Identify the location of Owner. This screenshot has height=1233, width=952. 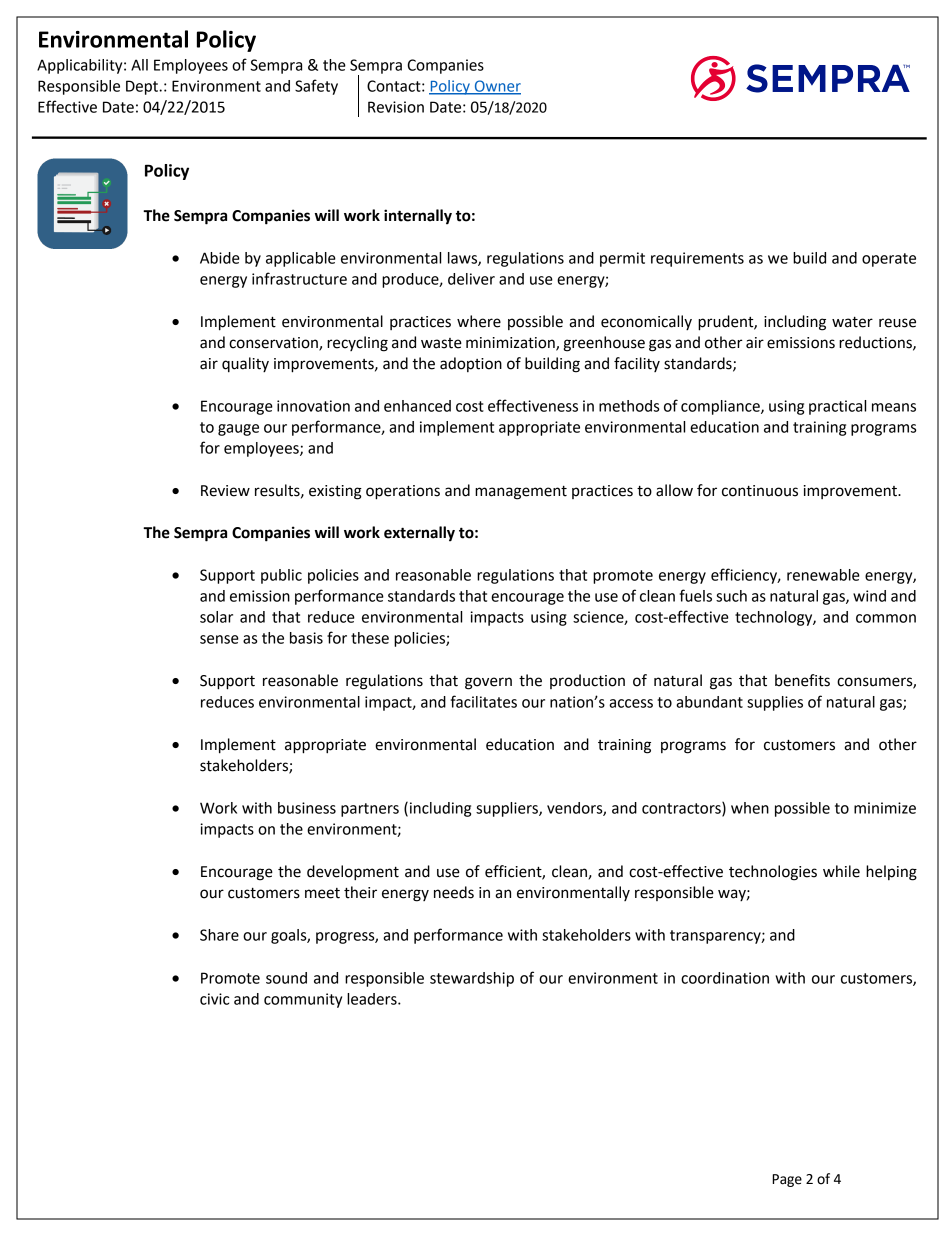
(496, 87).
